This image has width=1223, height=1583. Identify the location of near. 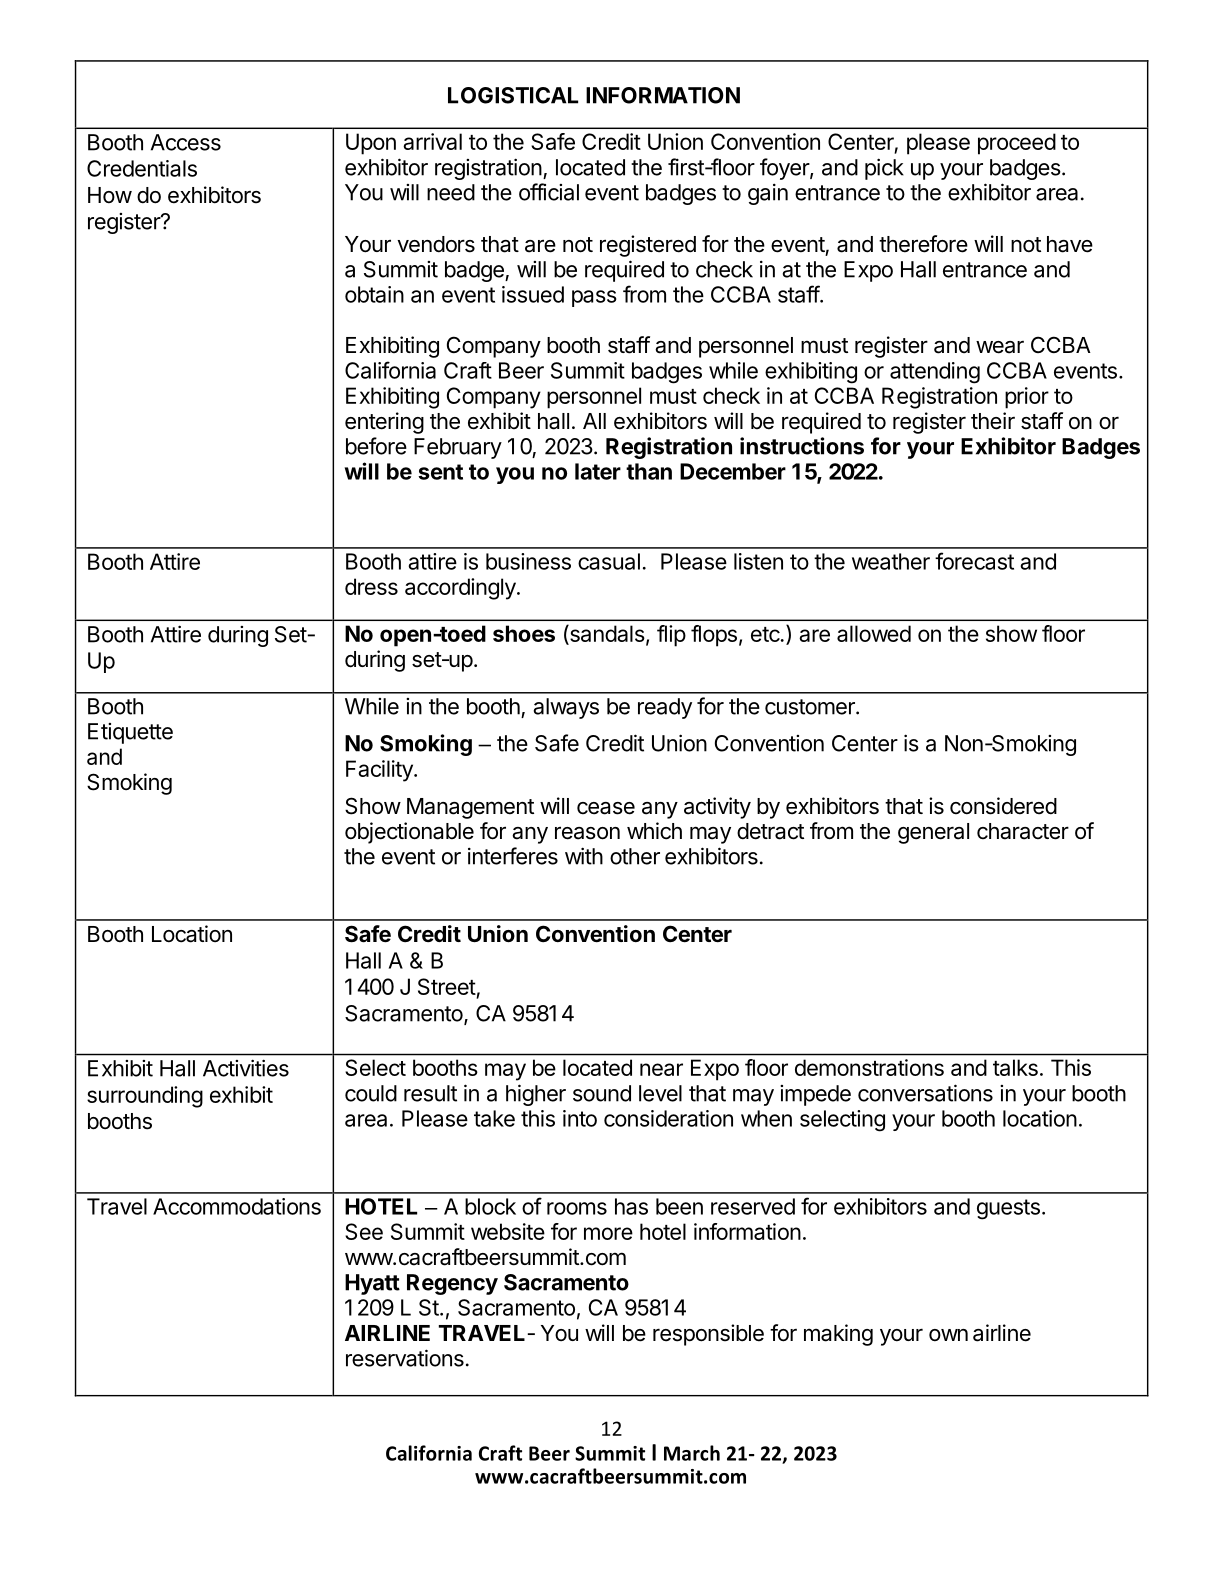
(661, 1069).
